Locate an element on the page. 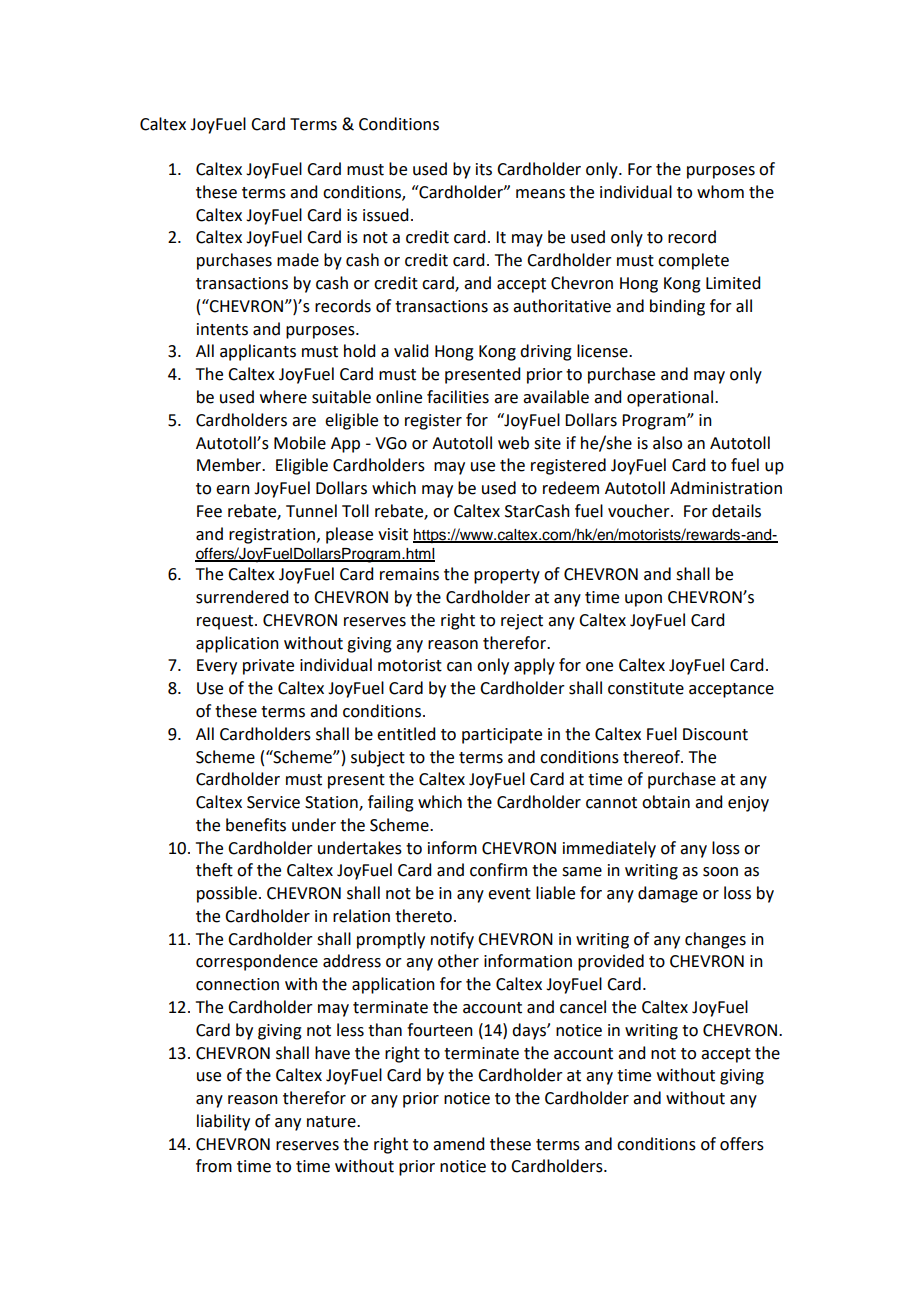 This image has height=1309, width=924. liability is located at coordinates (223, 1122).
